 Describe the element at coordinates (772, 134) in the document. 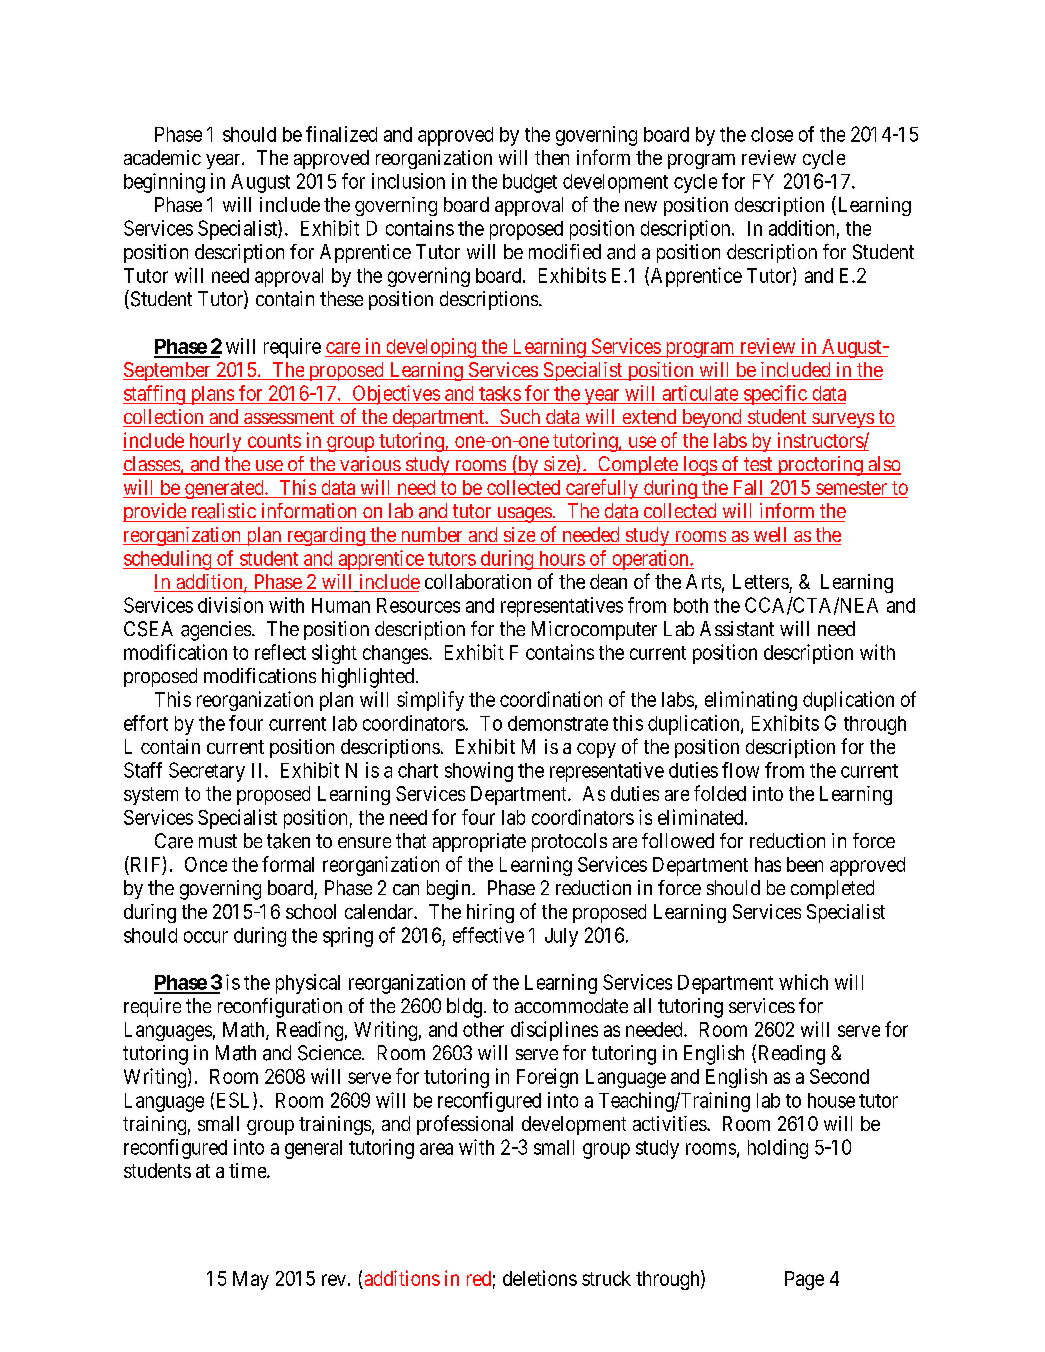

I see `close` at that location.
